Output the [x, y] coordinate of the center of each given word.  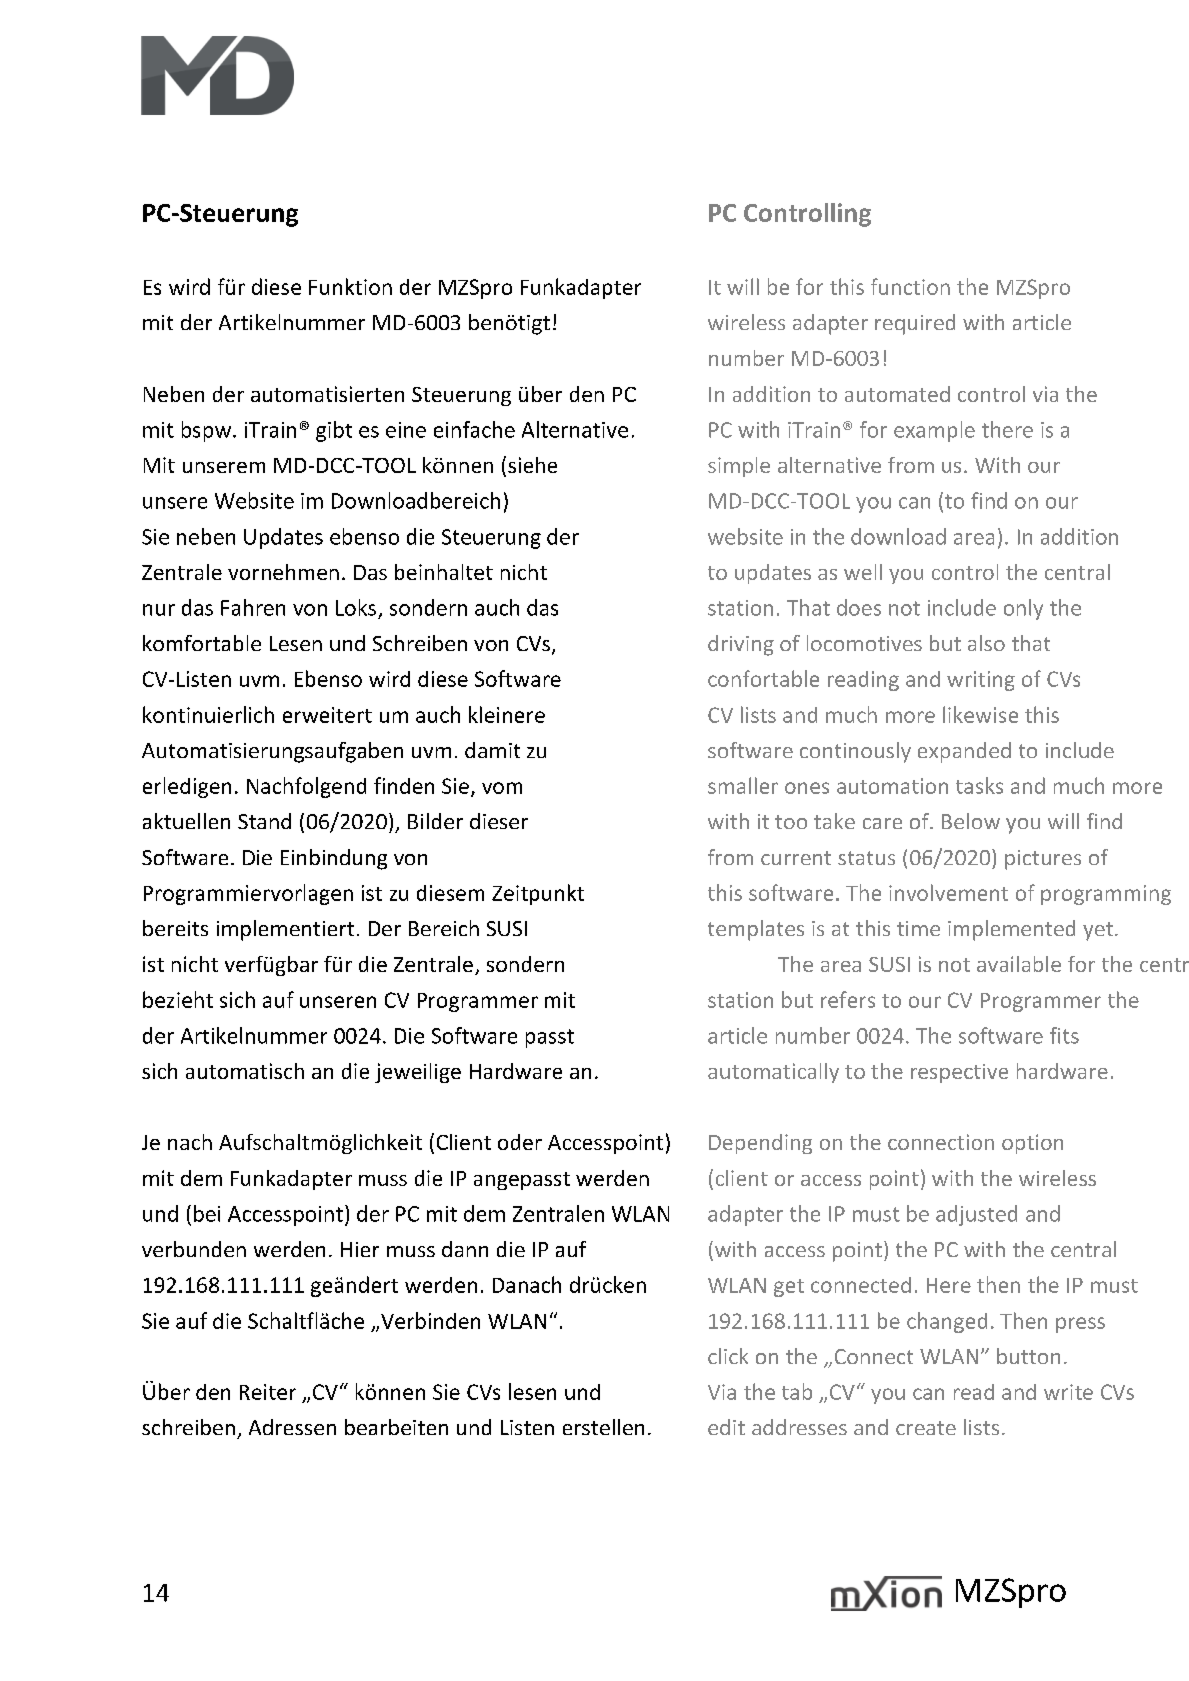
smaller [743, 785]
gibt [334, 431]
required [915, 324]
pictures [1043, 860]
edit [726, 1427]
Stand [264, 821]
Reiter [268, 1392]
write [1068, 1392]
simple [739, 467]
